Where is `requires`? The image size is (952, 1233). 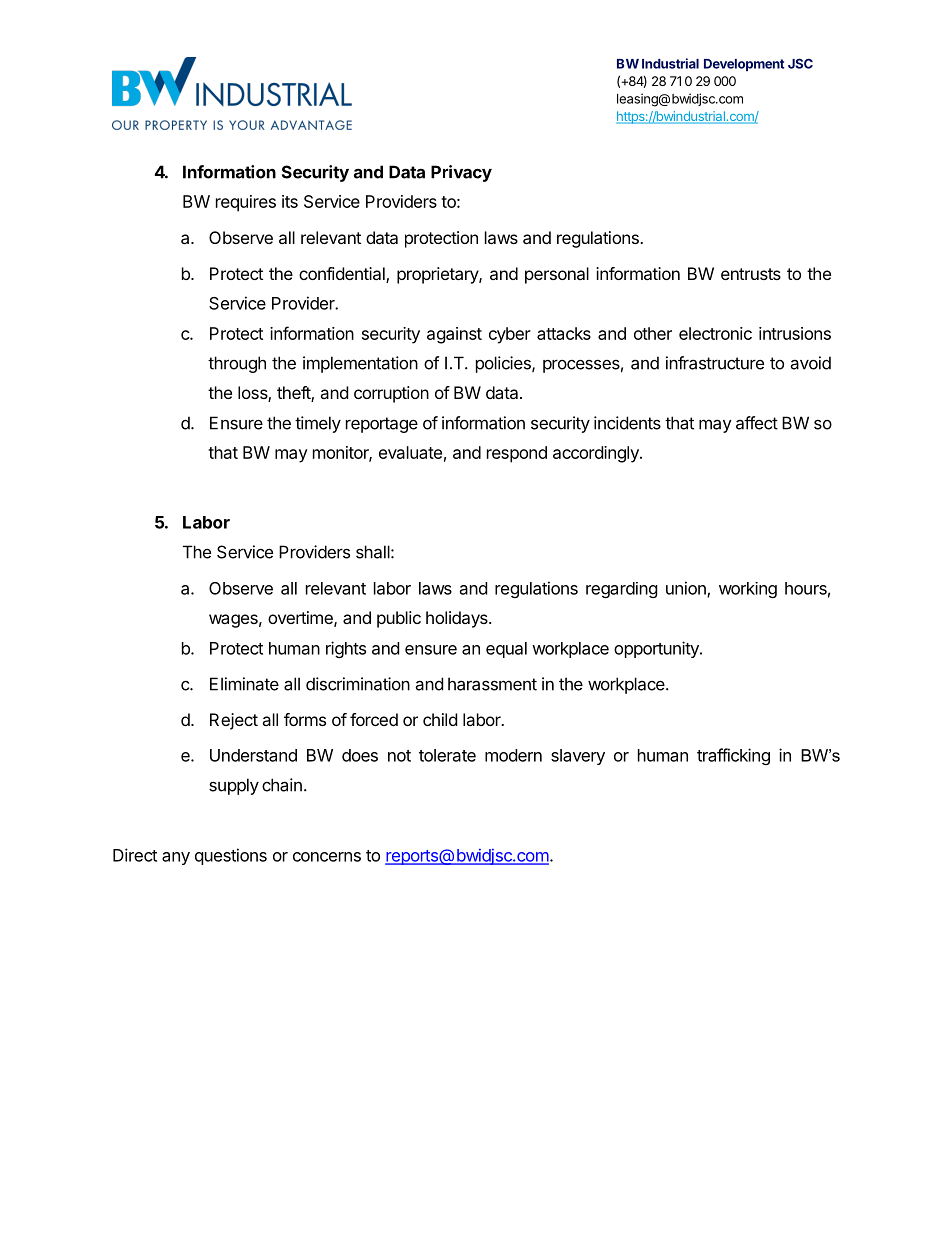
requires is located at coordinates (246, 203).
